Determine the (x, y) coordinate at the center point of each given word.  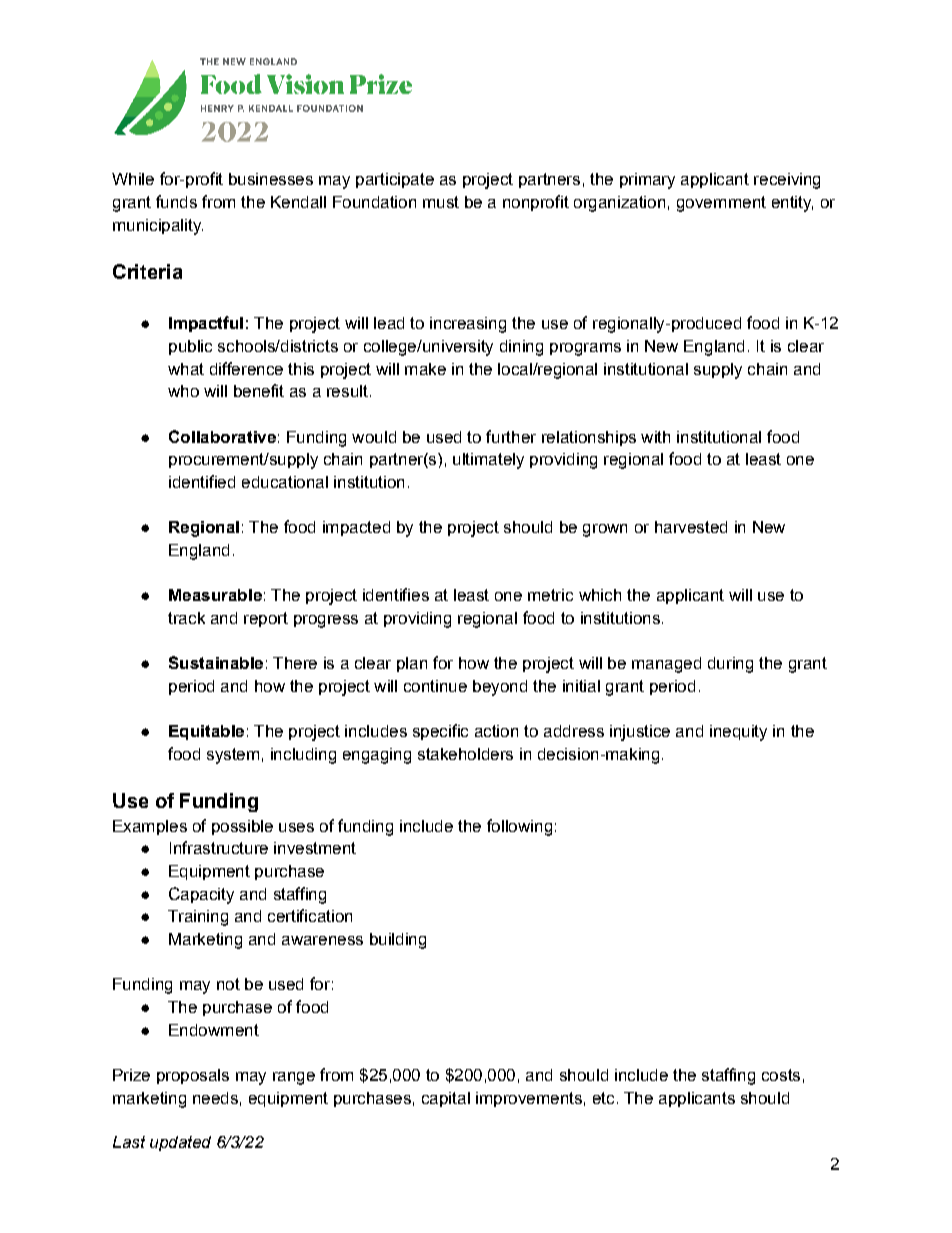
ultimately (488, 461)
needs (215, 1098)
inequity (738, 733)
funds (176, 201)
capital (446, 1099)
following (519, 827)
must (441, 202)
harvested (691, 527)
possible (242, 827)
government (721, 204)
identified (202, 481)
